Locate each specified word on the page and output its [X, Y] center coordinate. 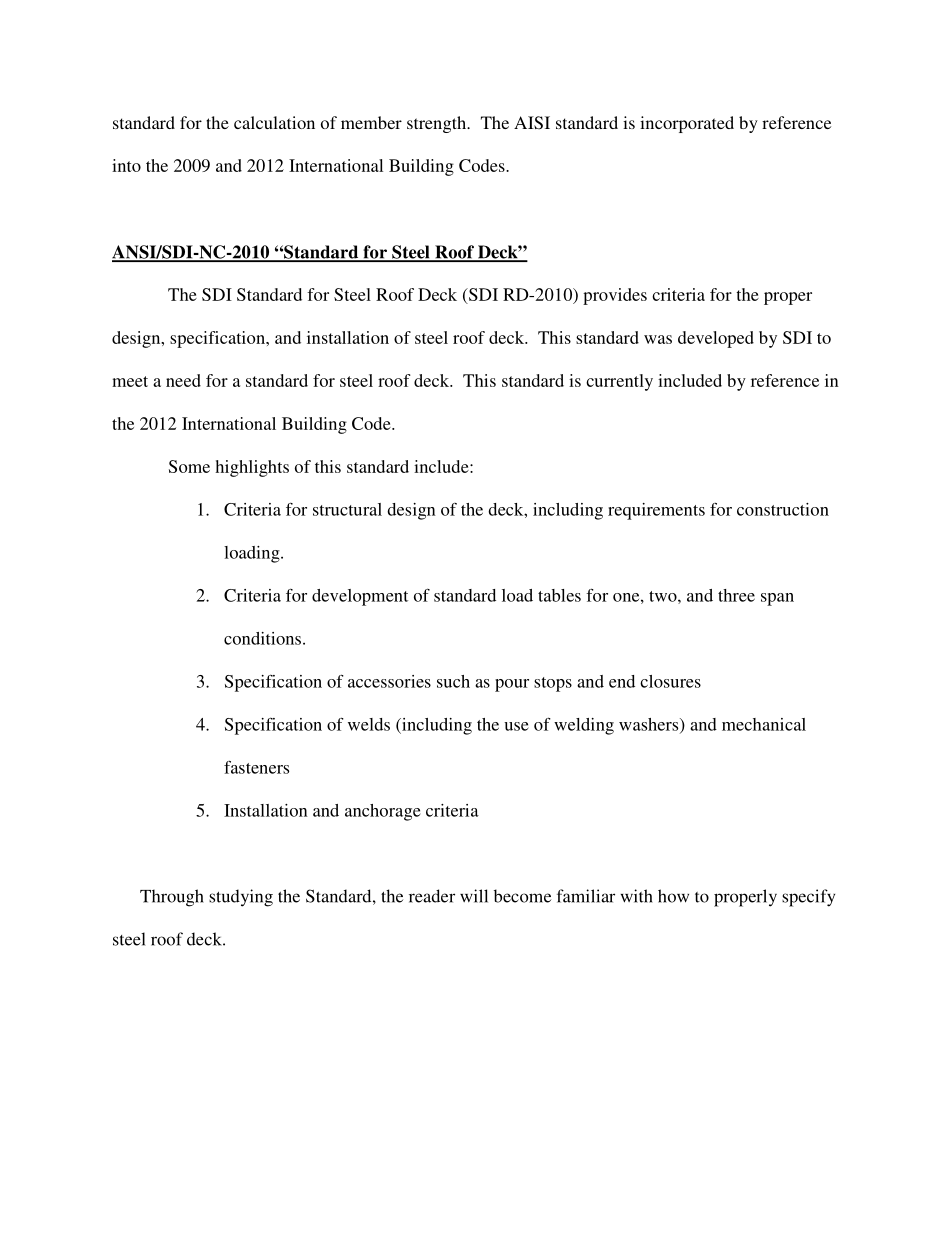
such [453, 681]
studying [241, 898]
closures [670, 681]
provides [615, 296]
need [183, 380]
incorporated [687, 124]
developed [716, 339]
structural [347, 509]
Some [189, 466]
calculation [274, 122]
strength [438, 124]
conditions [264, 638]
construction [783, 509]
